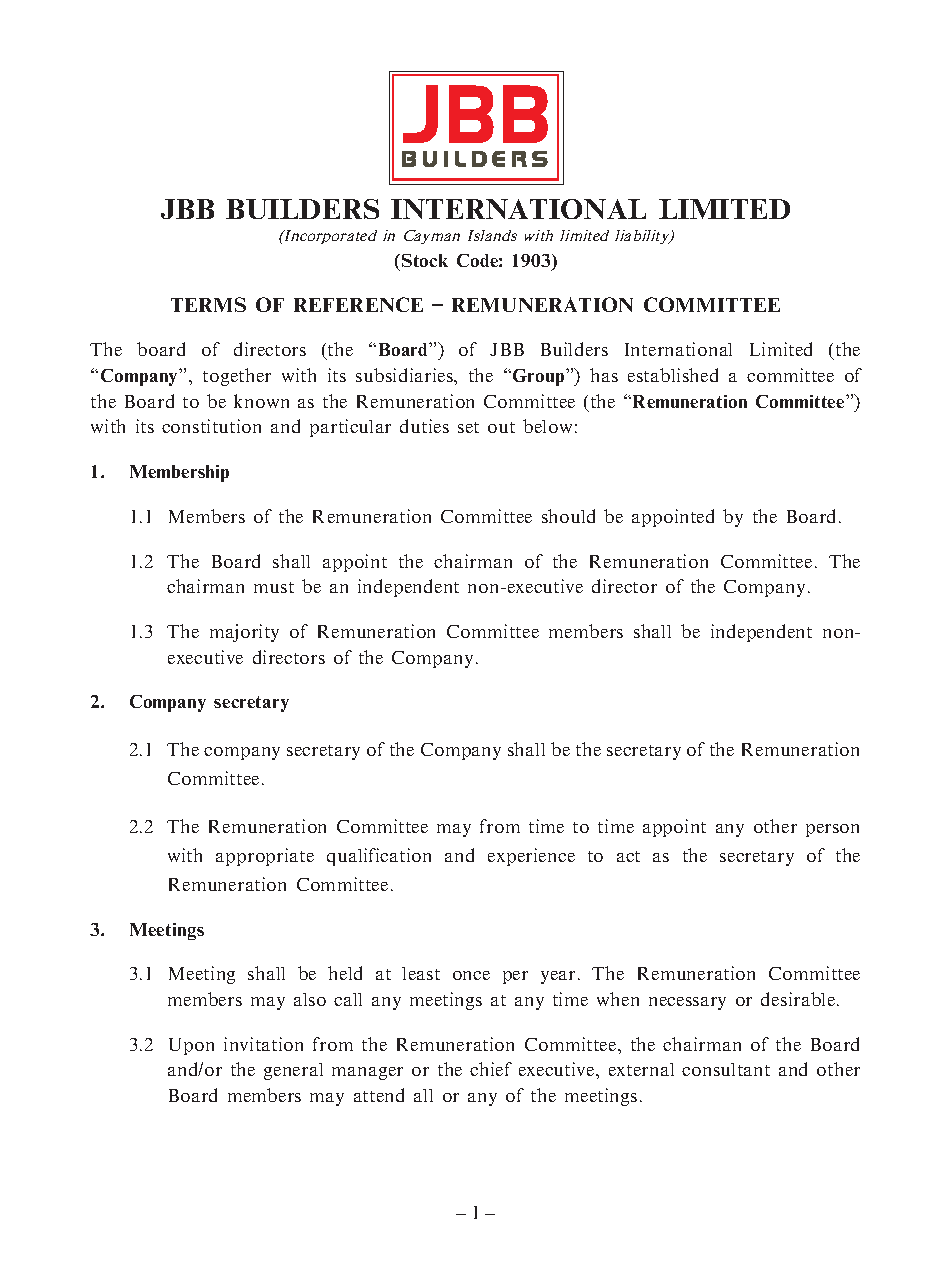  Describe the element at coordinates (568, 516) in the screenshot. I see `should` at that location.
